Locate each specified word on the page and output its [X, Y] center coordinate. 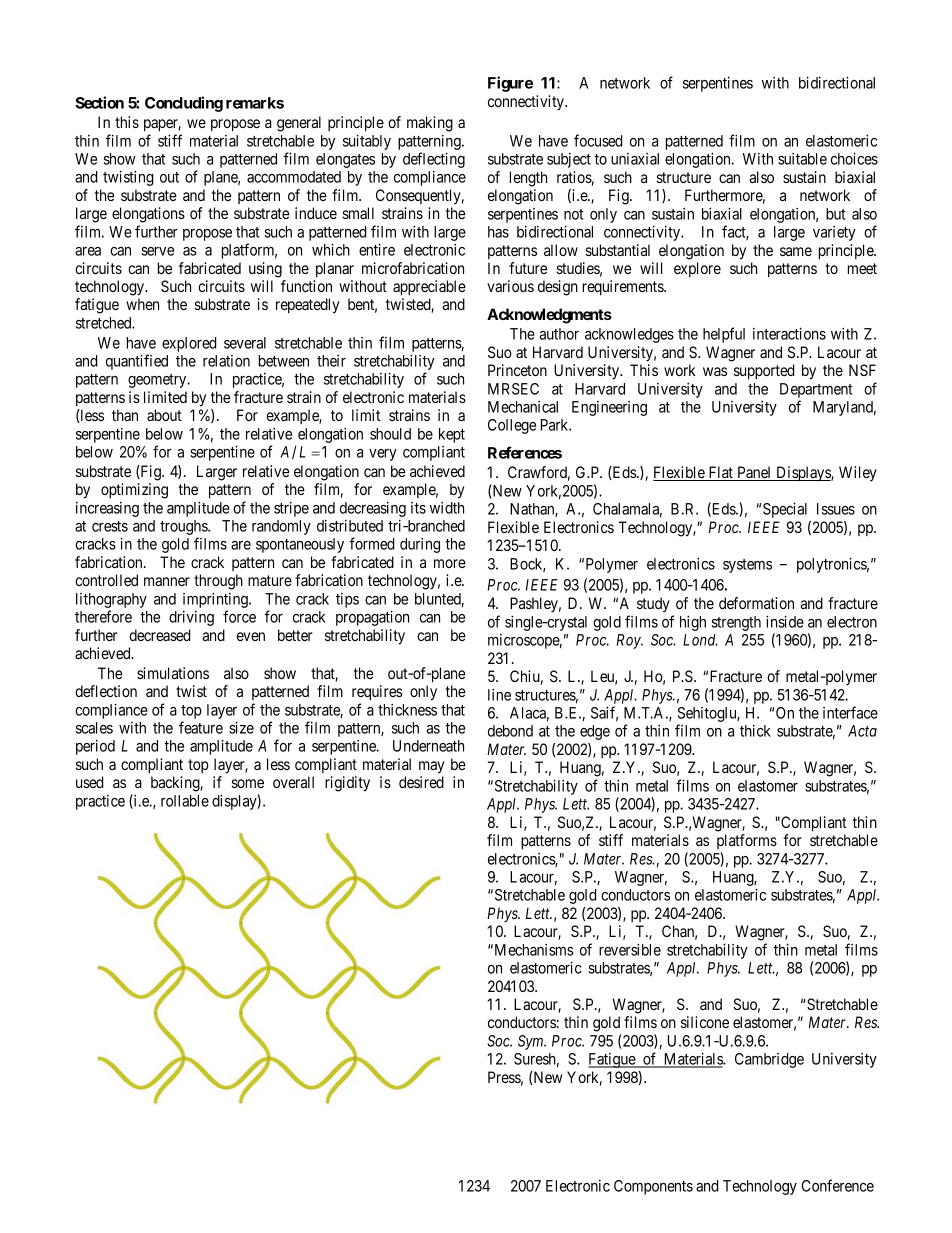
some [248, 783]
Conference [838, 1185]
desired [421, 782]
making [430, 124]
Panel [754, 473]
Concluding [184, 104]
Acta [862, 731]
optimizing [134, 491]
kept [452, 435]
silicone [705, 1022]
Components [653, 1187]
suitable [802, 159]
